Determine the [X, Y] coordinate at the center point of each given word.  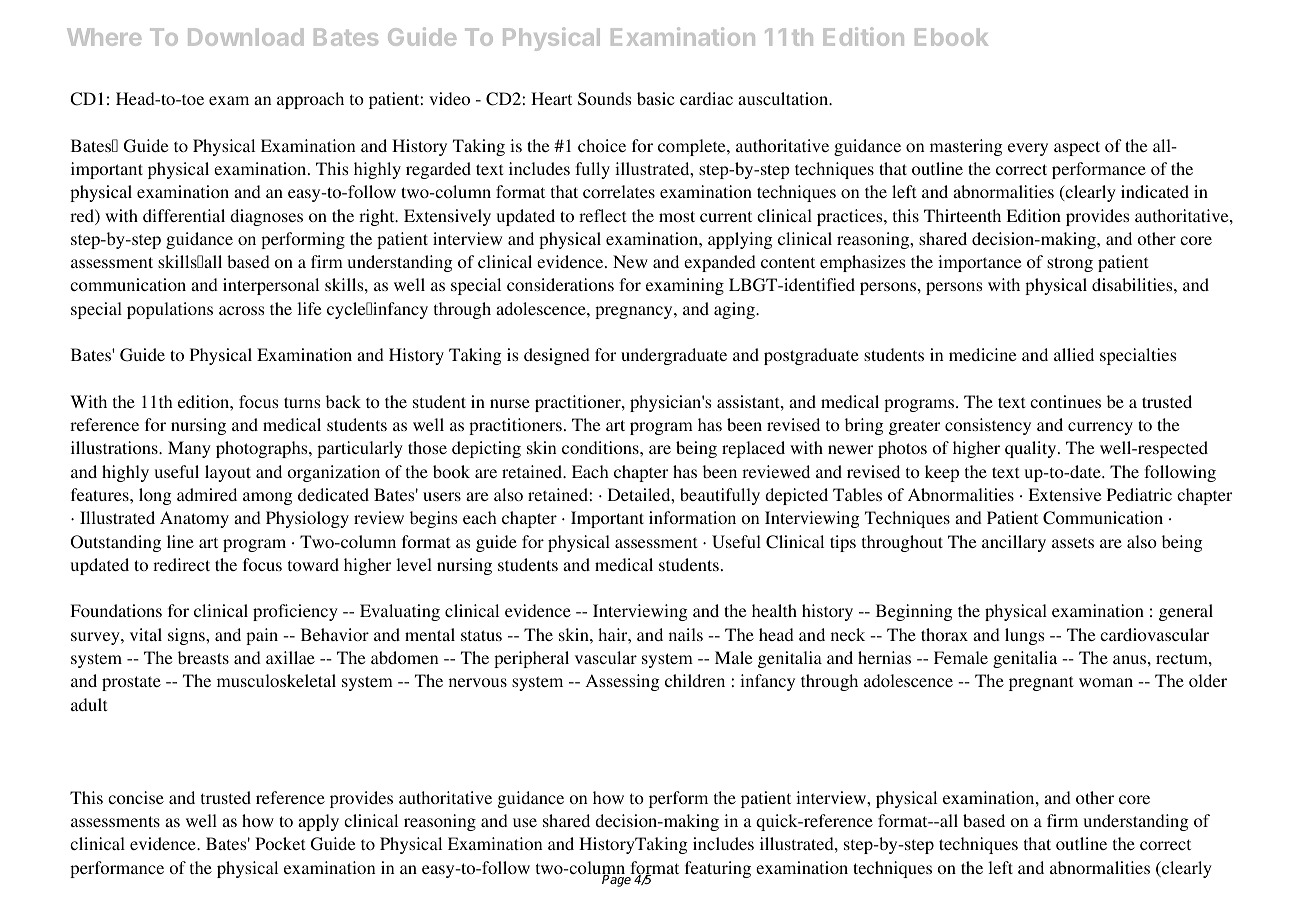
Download [245, 37]
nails [686, 634]
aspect [1077, 148]
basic [656, 98]
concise [136, 797]
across [241, 310]
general [1186, 612]
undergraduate [674, 356]
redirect [181, 564]
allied [1074, 354]
